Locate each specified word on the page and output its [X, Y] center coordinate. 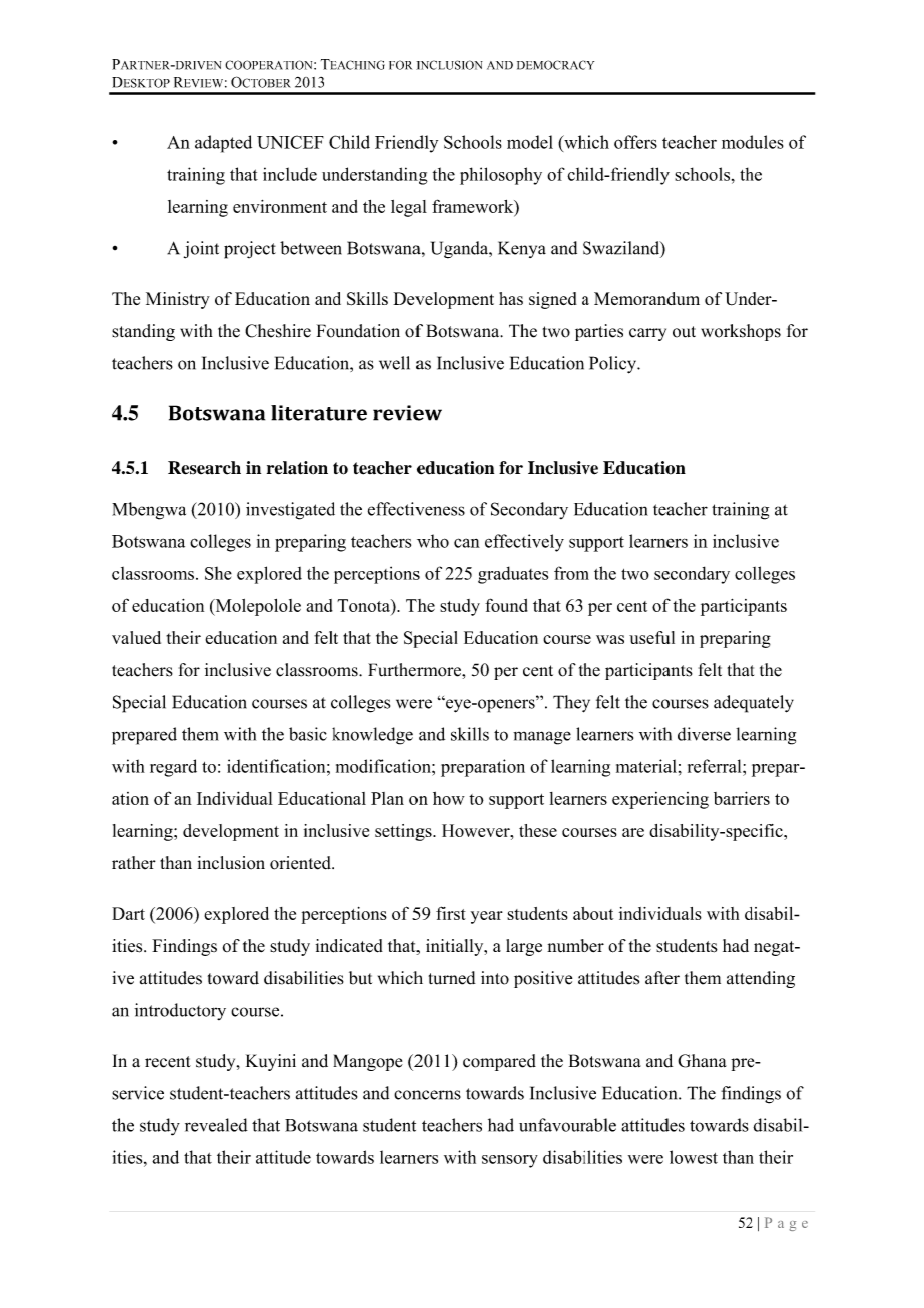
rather [134, 862]
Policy [613, 365]
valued [136, 637]
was [610, 639]
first [451, 913]
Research [204, 468]
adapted [223, 144]
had [736, 945]
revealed [216, 1125]
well [394, 363]
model [530, 142]
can [467, 543]
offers [635, 142]
